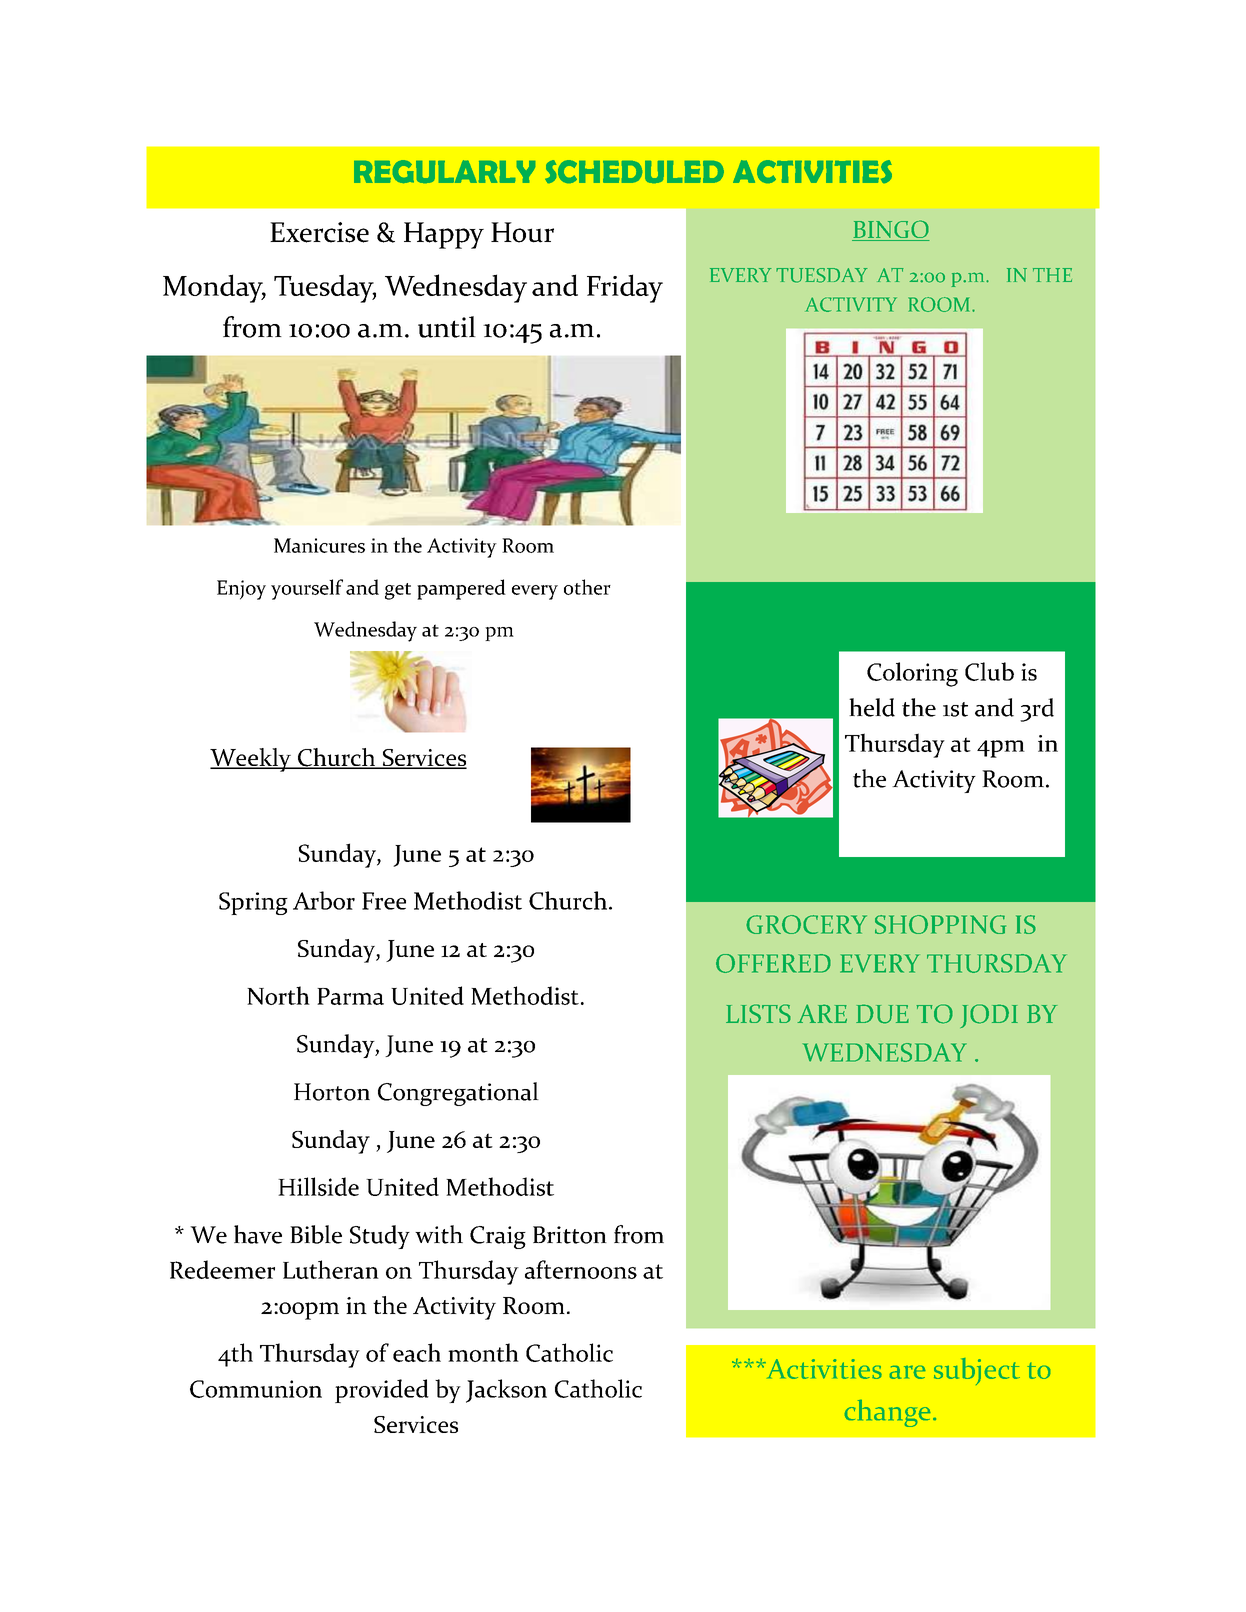 The image size is (1246, 1612). What do you see at coordinates (912, 674) in the screenshot?
I see `Coloring` at bounding box center [912, 674].
